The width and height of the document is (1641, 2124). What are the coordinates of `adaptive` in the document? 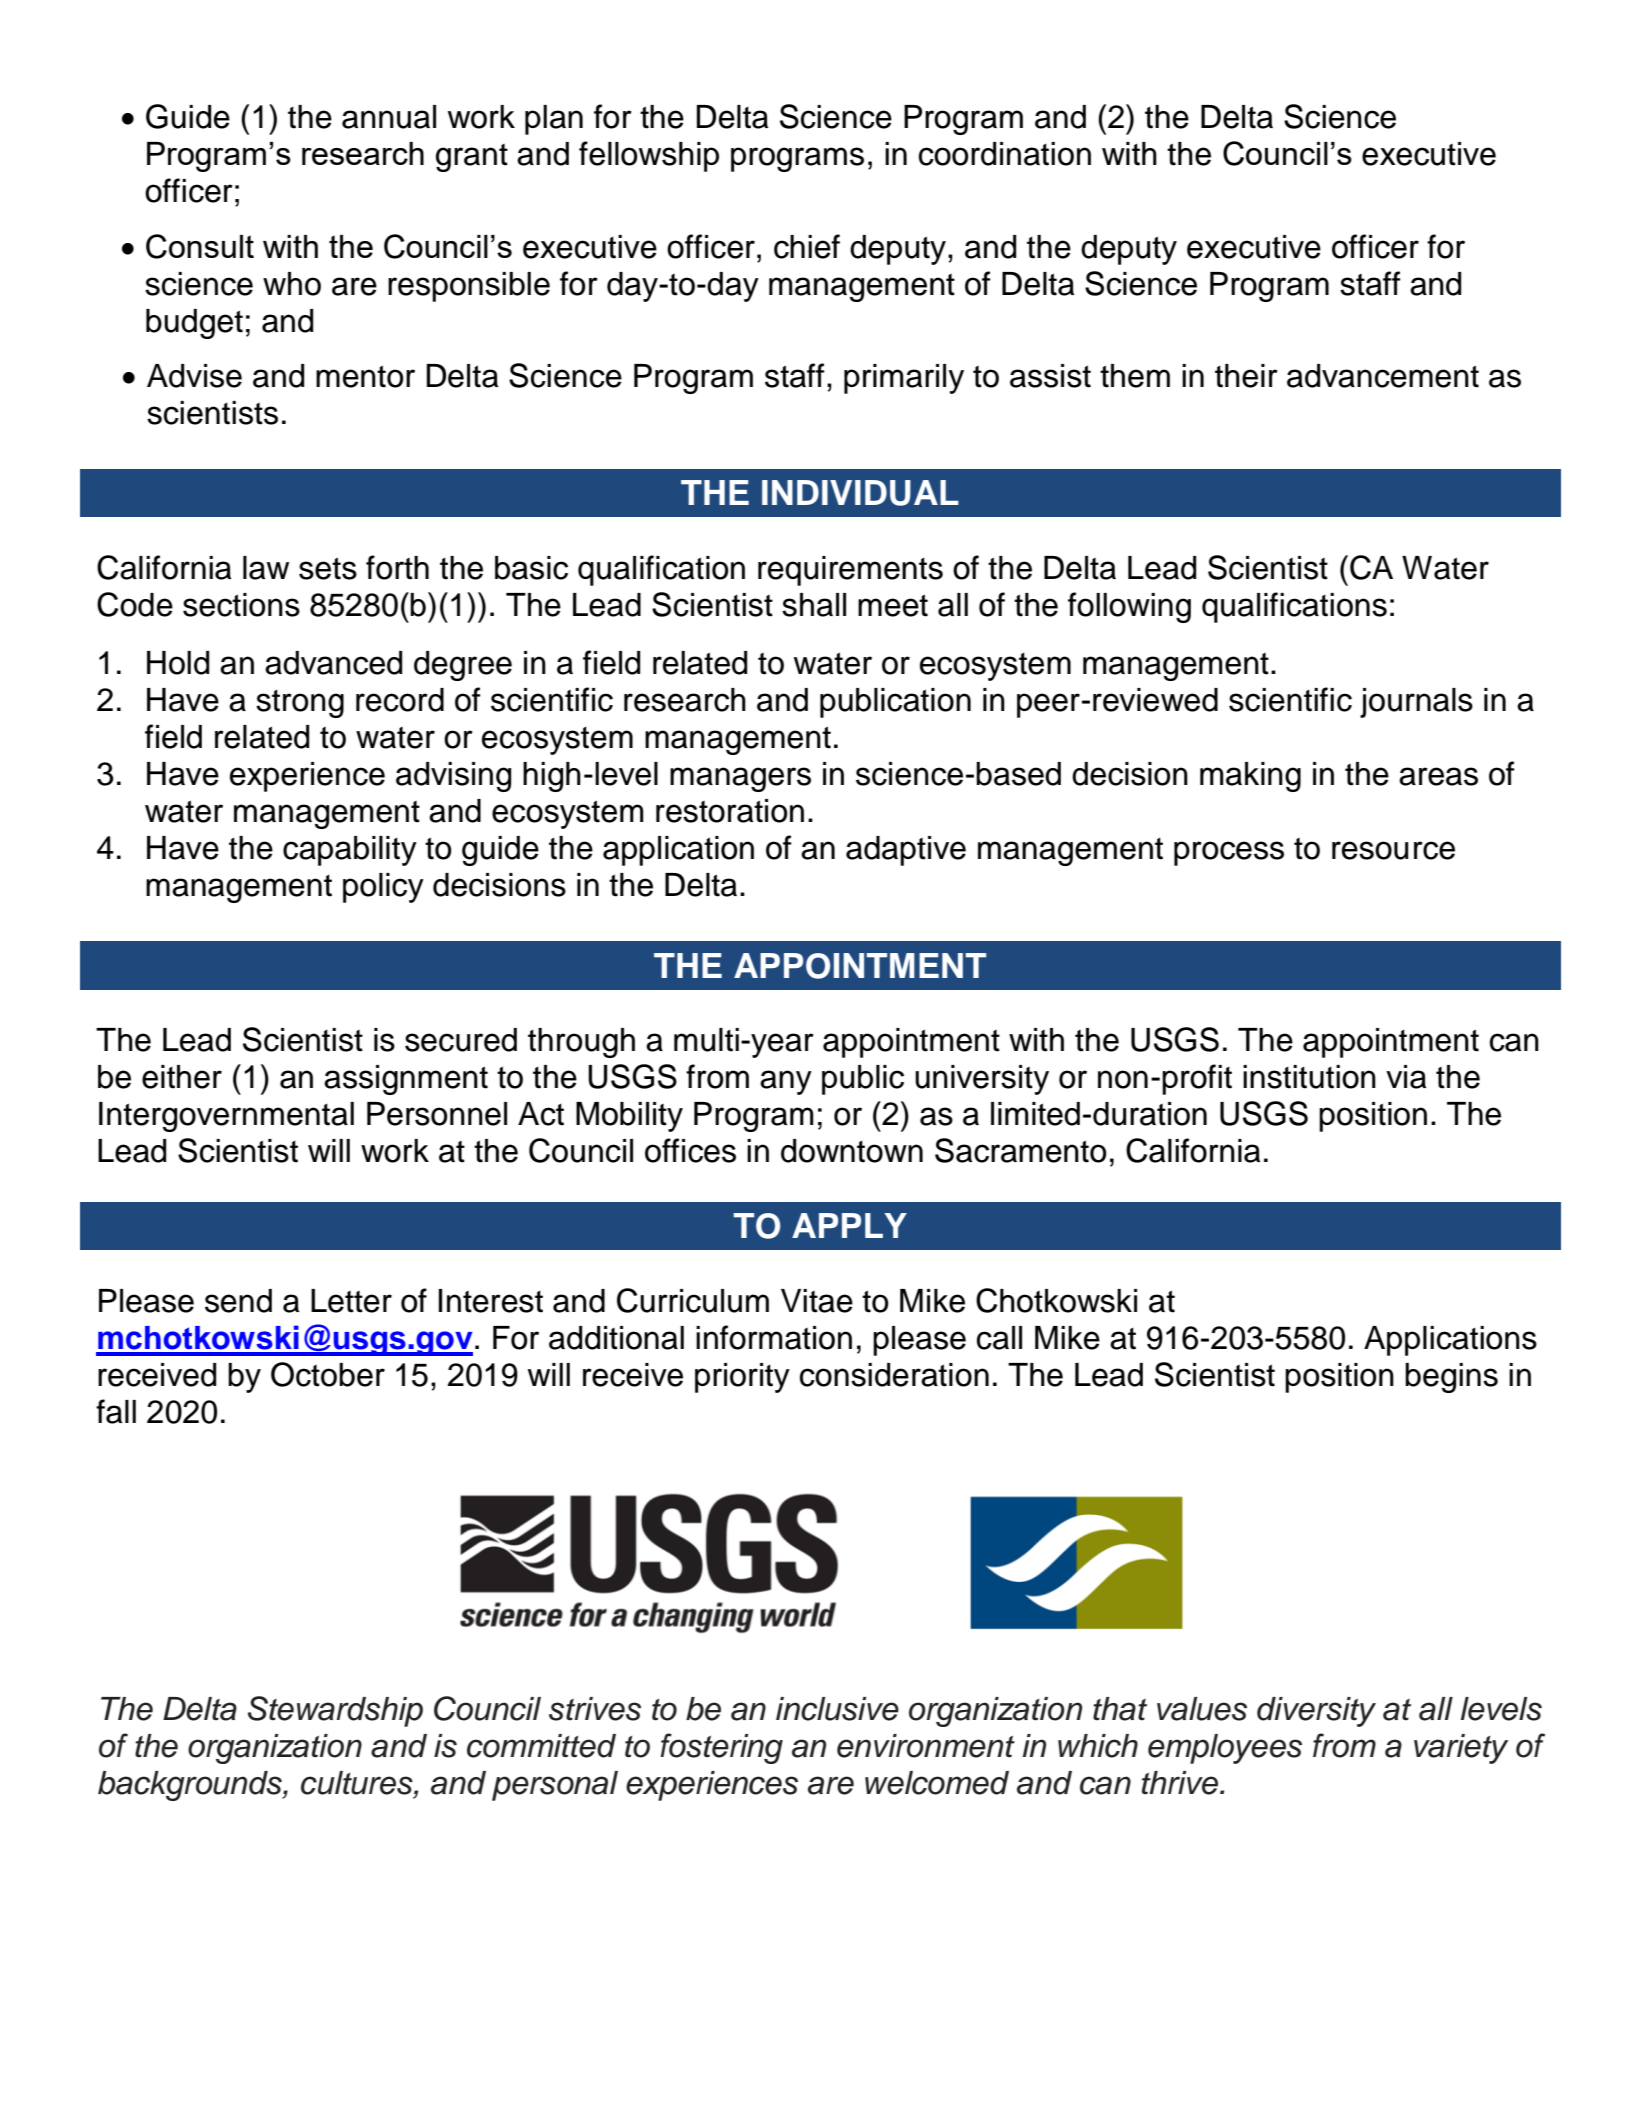 It's located at (906, 851).
